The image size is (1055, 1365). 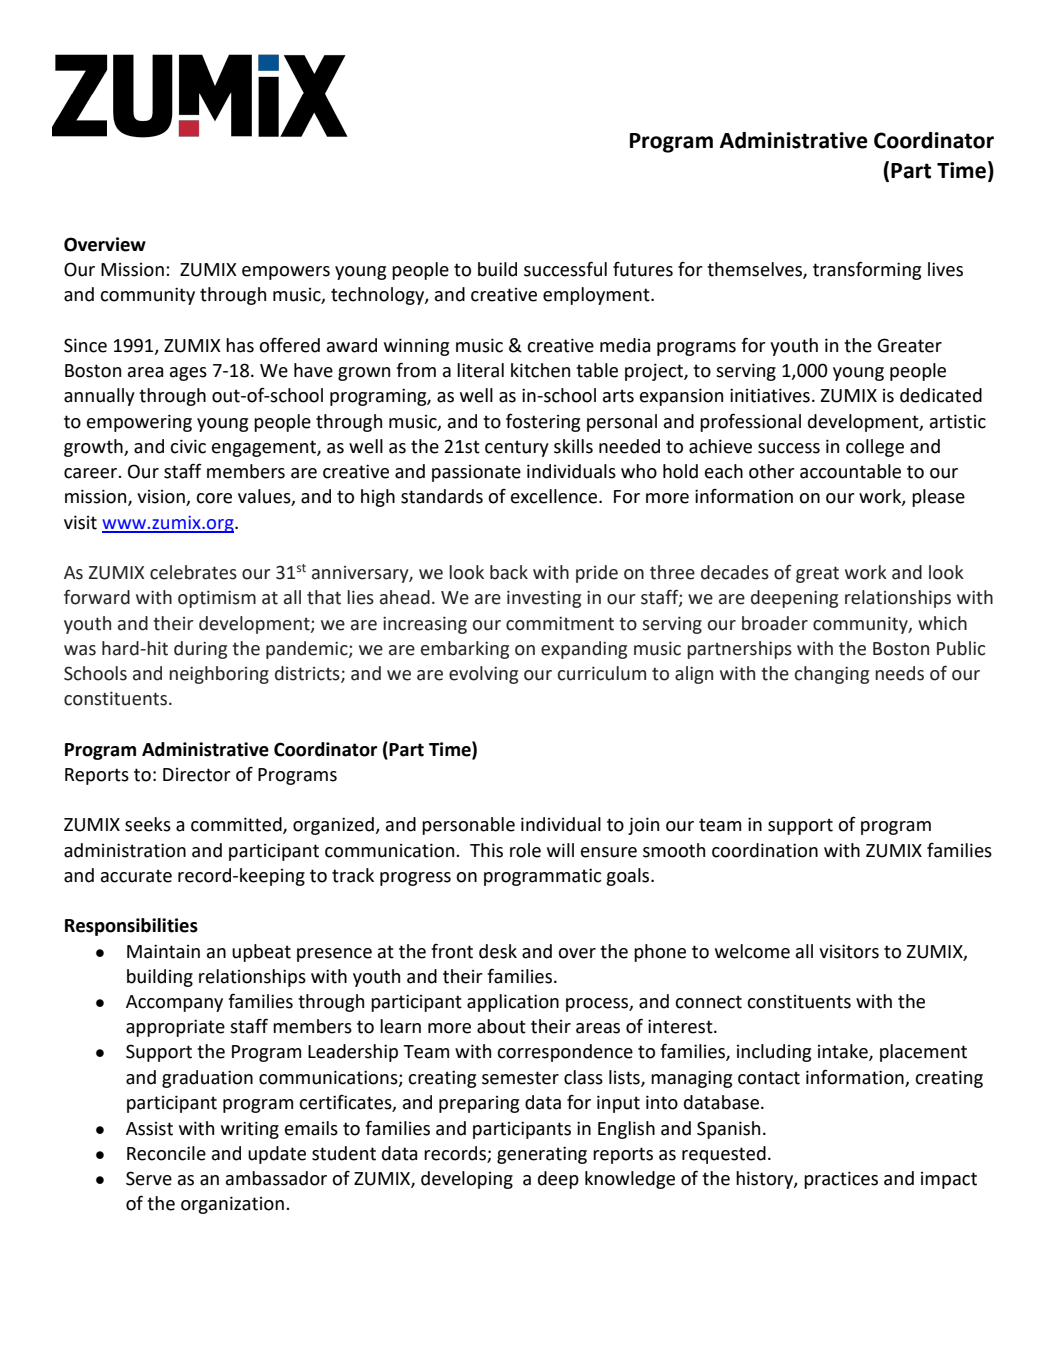 What do you see at coordinates (832, 675) in the screenshot?
I see `changing` at bounding box center [832, 675].
